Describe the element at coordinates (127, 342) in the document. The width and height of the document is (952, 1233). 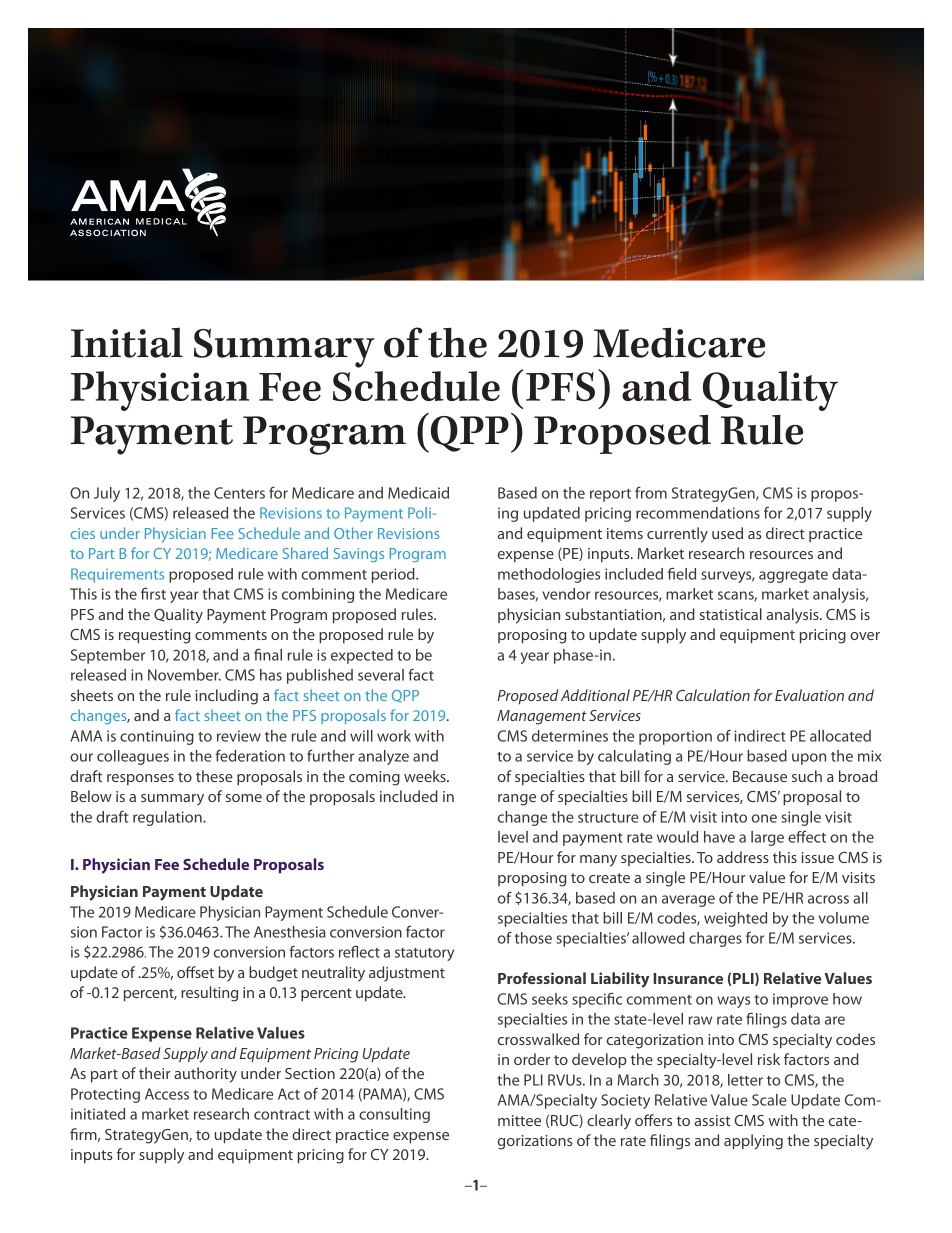
I see `Initial` at that location.
